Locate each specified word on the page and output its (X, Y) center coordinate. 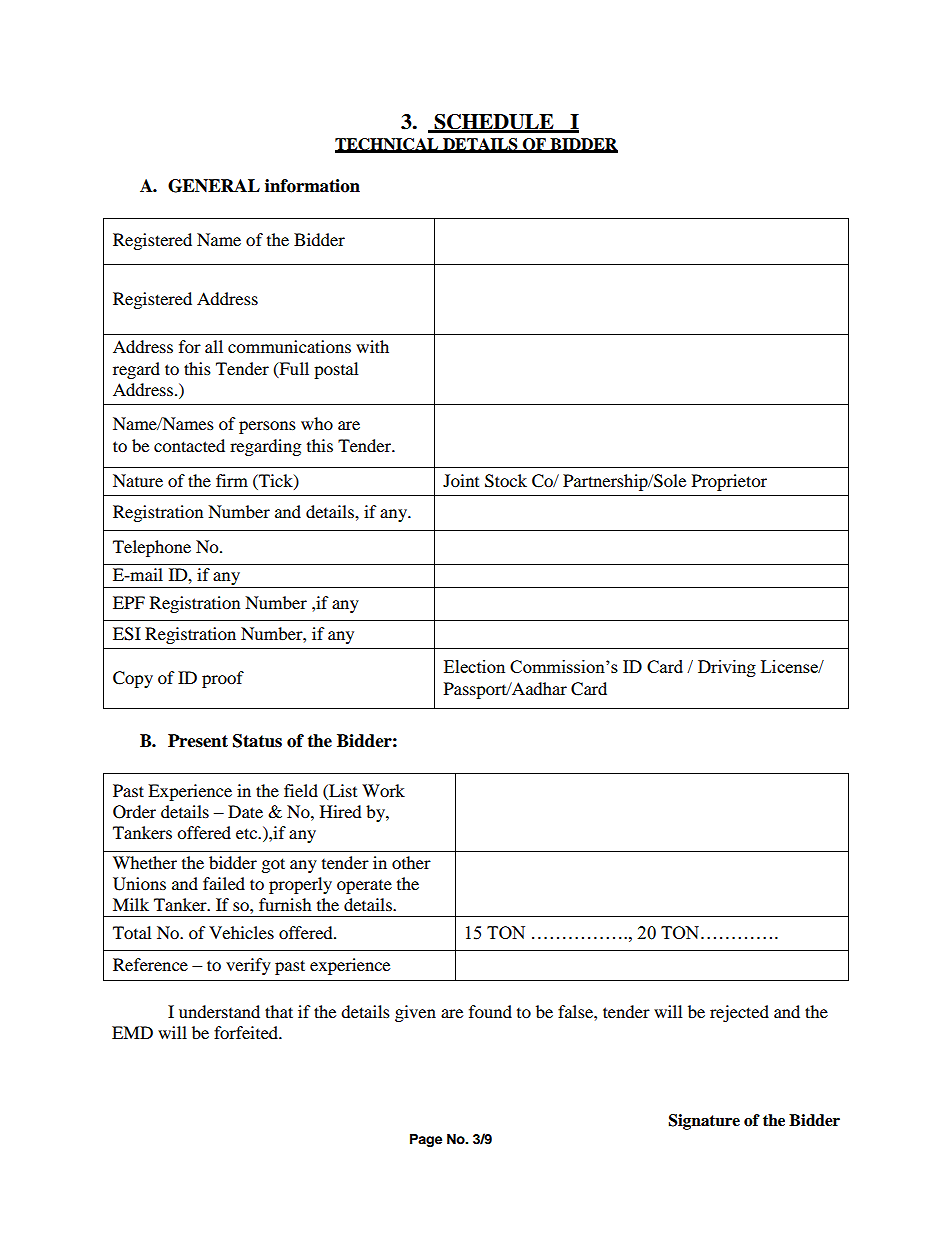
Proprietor (729, 482)
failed (224, 883)
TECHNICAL (388, 145)
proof (223, 679)
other (411, 862)
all (214, 346)
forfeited (247, 1032)
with (372, 346)
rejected (739, 1013)
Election (474, 666)
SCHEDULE (494, 123)
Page (426, 1140)
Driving (727, 668)
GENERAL (214, 186)
